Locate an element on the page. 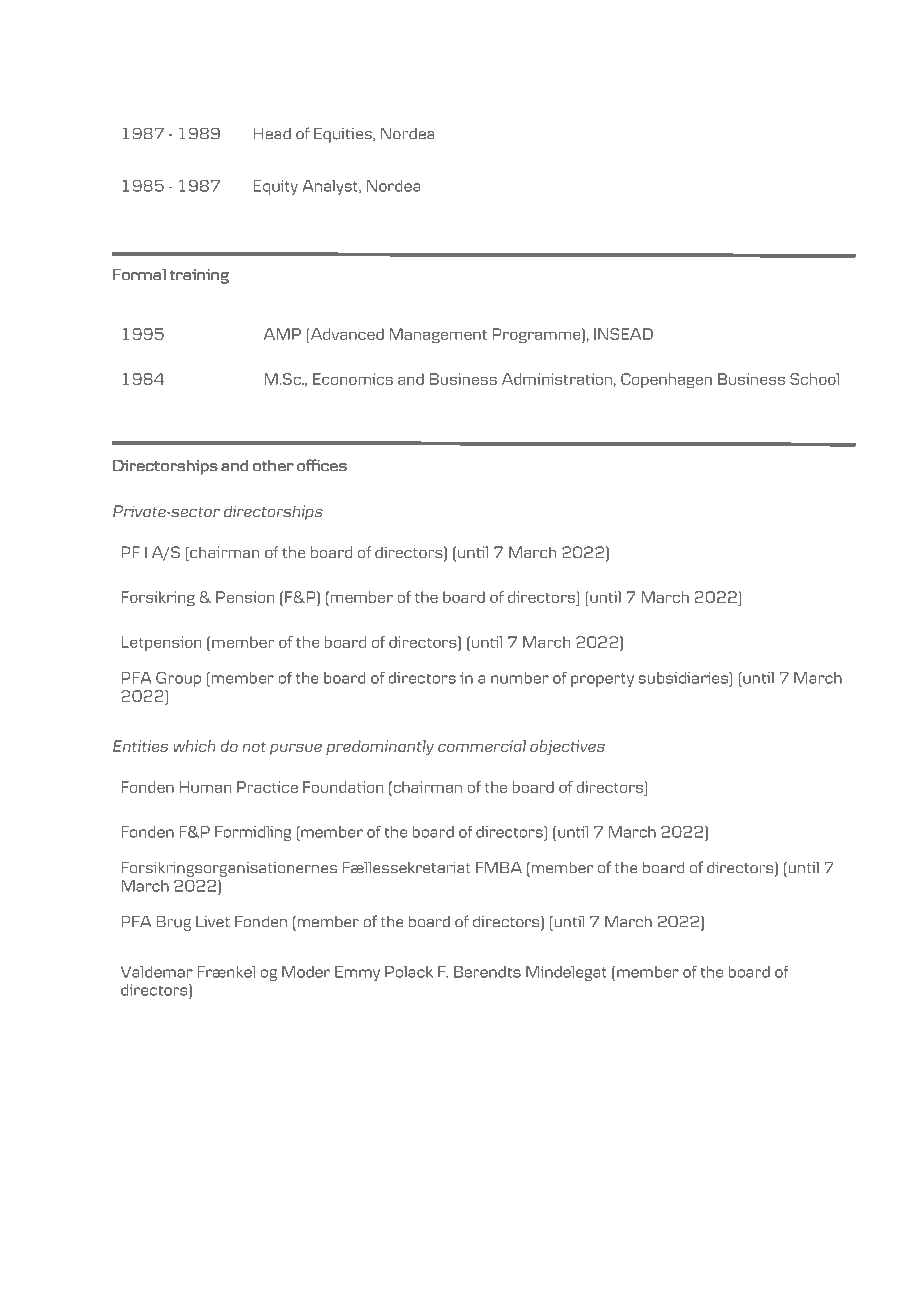  INSEAD is located at coordinates (623, 334).
